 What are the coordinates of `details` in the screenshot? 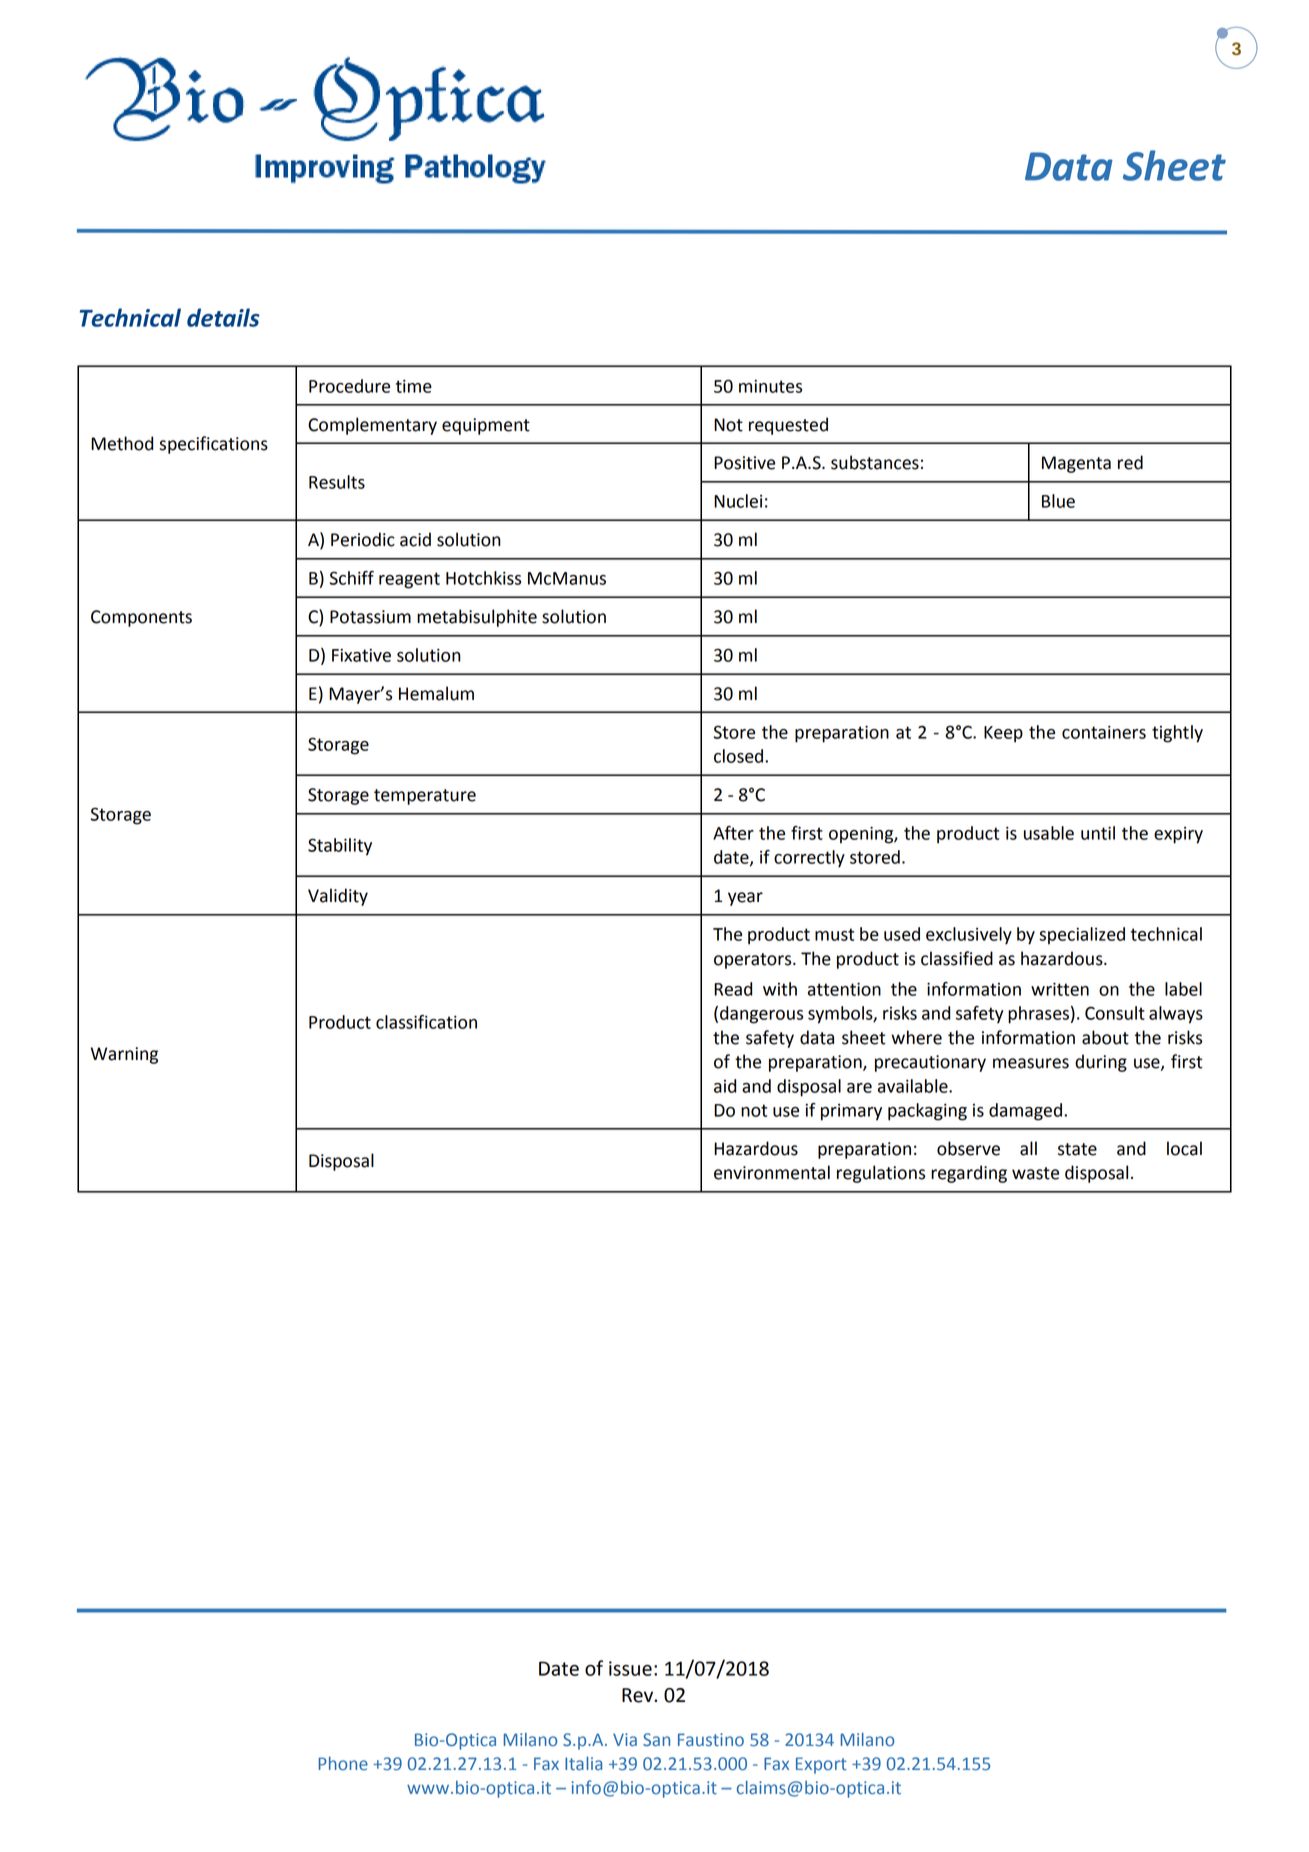 It's located at (223, 317).
